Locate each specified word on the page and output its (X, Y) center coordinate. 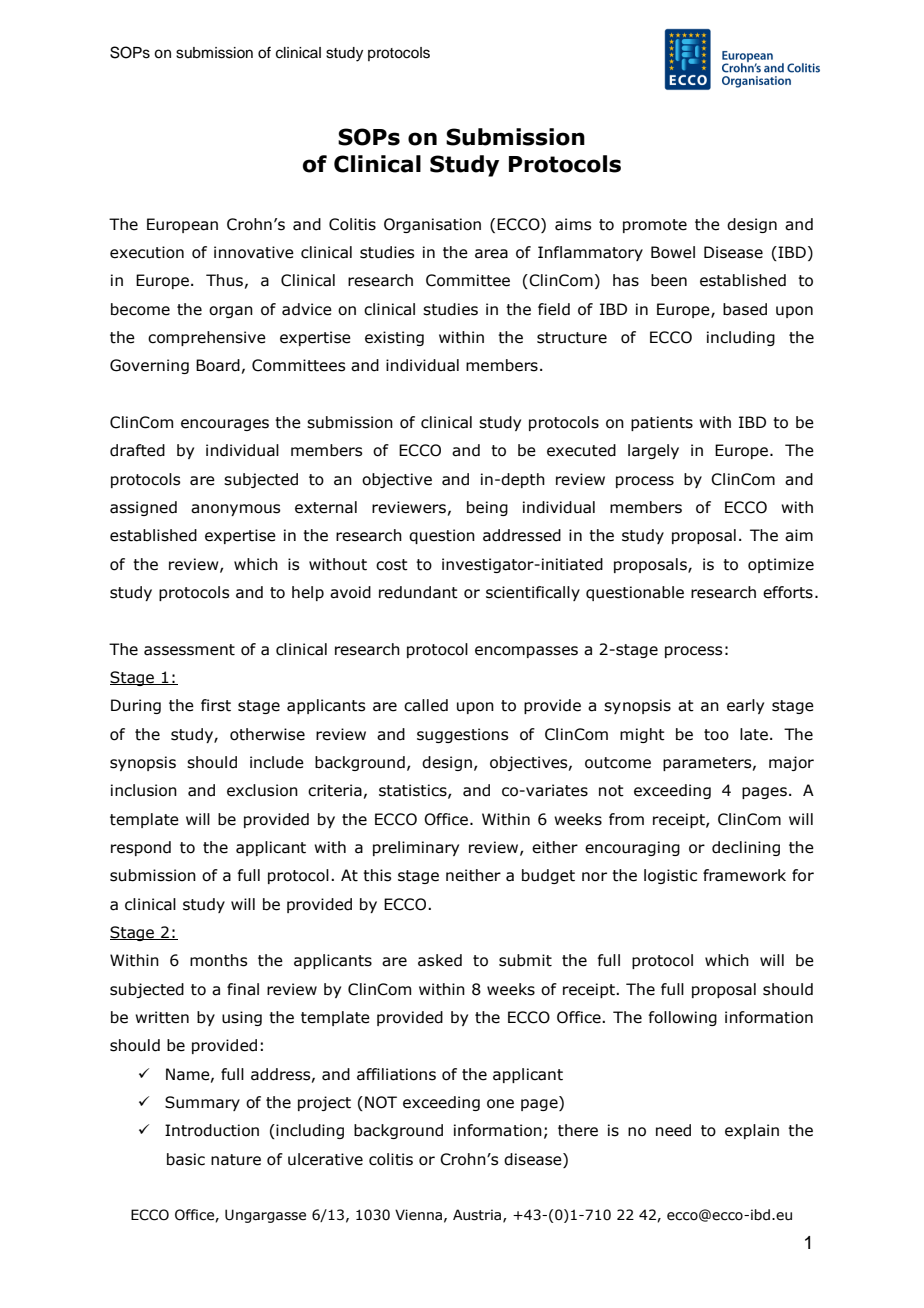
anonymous (235, 510)
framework (744, 875)
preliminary (416, 848)
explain (752, 1131)
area (491, 254)
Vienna (418, 1215)
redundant (418, 592)
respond (141, 848)
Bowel (673, 252)
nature (236, 1160)
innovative (254, 252)
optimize (781, 565)
